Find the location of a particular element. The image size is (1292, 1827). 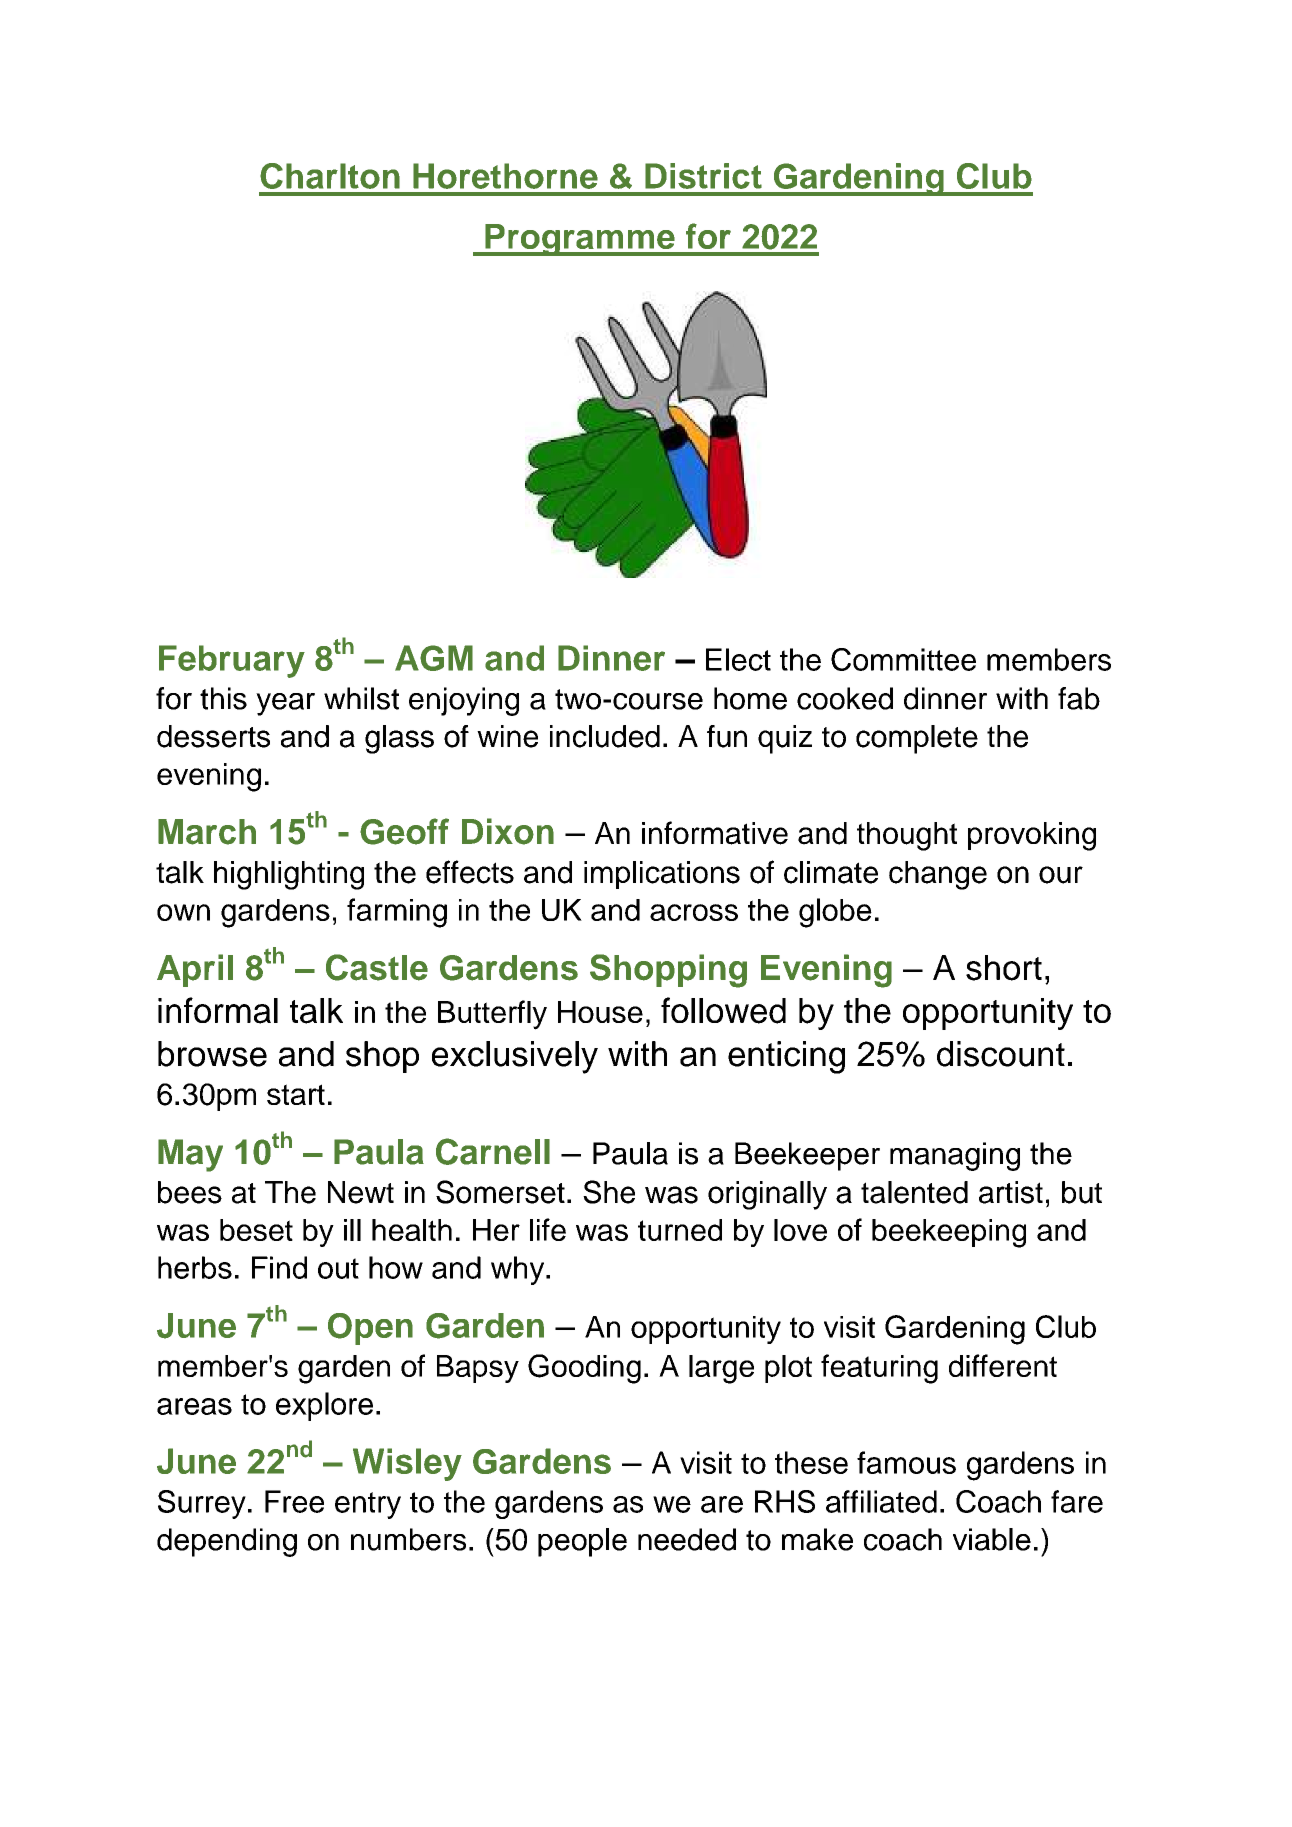

Free is located at coordinates (294, 1501).
